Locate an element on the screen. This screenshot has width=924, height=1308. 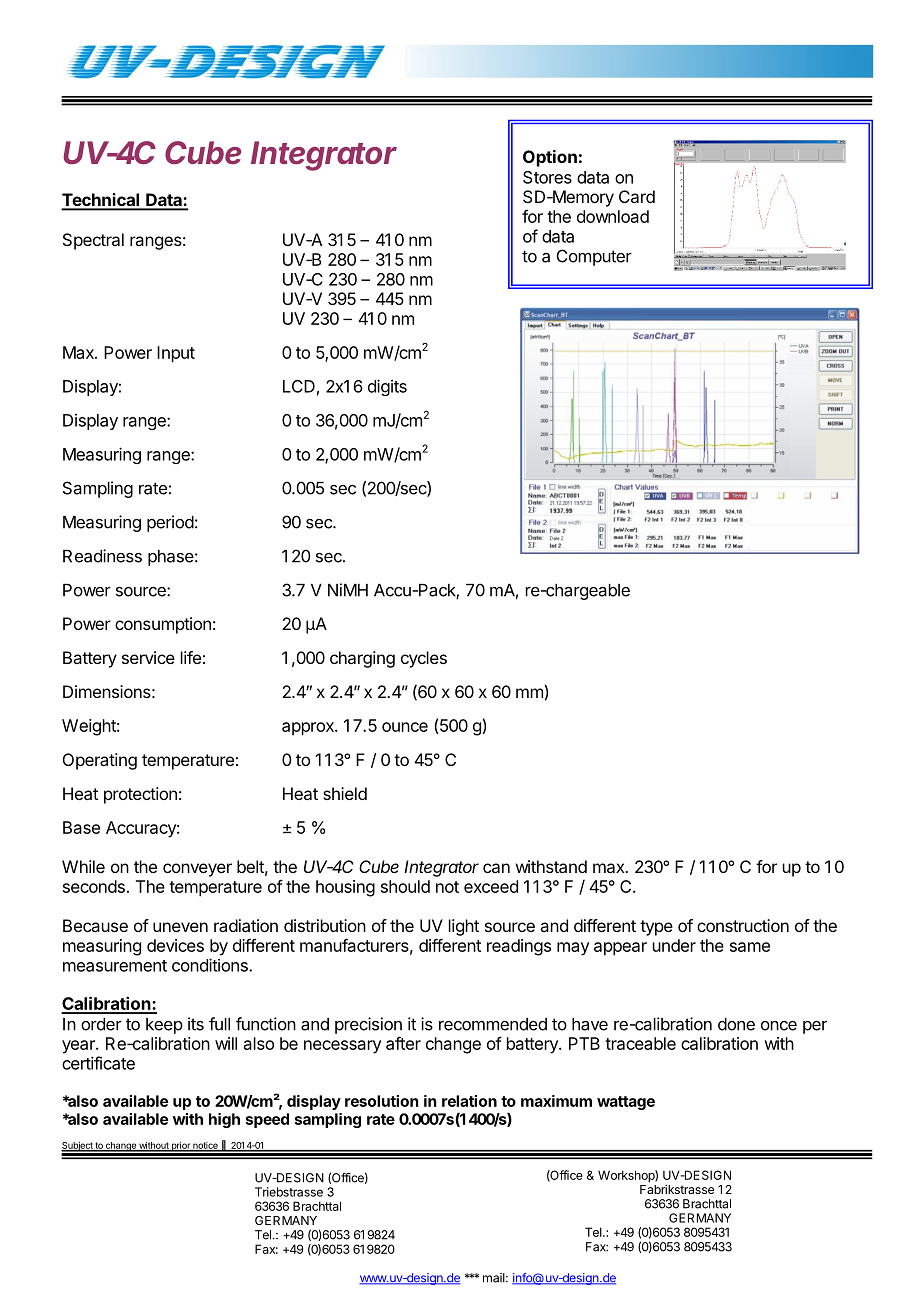
should is located at coordinates (405, 886).
